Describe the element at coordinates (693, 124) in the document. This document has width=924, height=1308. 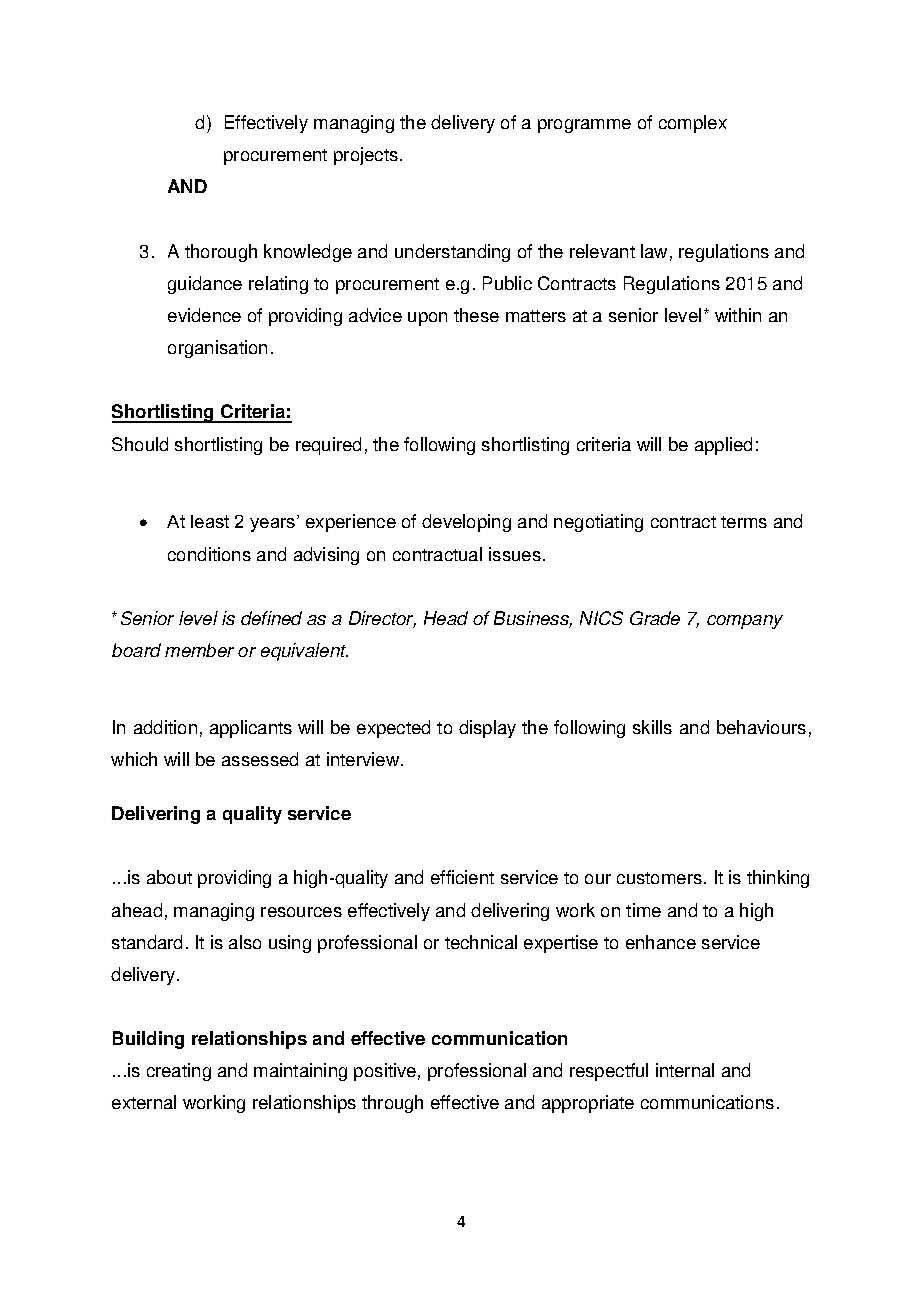
I see `complex` at that location.
